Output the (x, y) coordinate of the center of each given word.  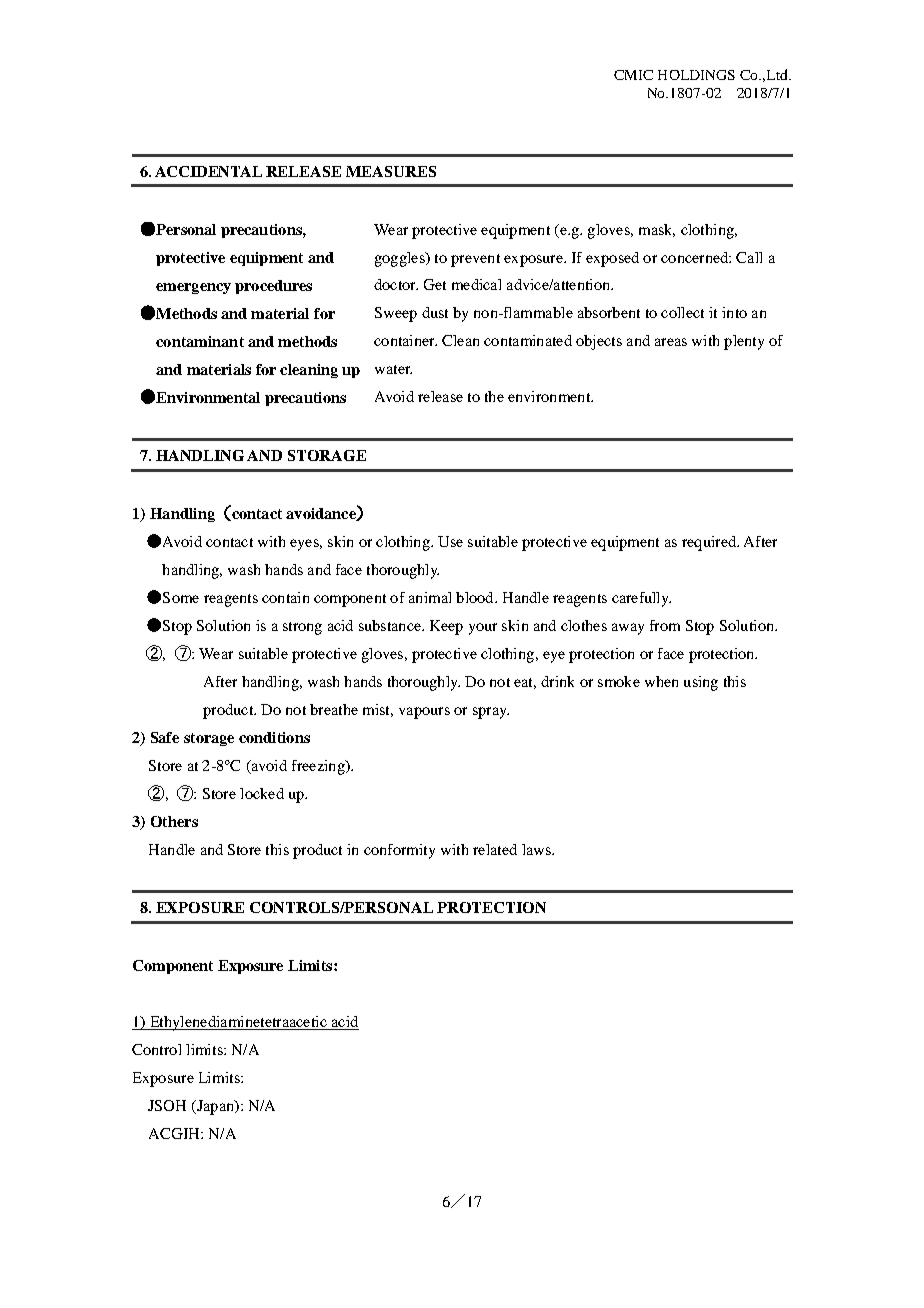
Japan (215, 1107)
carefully (641, 599)
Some (181, 597)
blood (476, 597)
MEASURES (391, 171)
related (495, 849)
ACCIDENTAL (208, 171)
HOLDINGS (696, 75)
